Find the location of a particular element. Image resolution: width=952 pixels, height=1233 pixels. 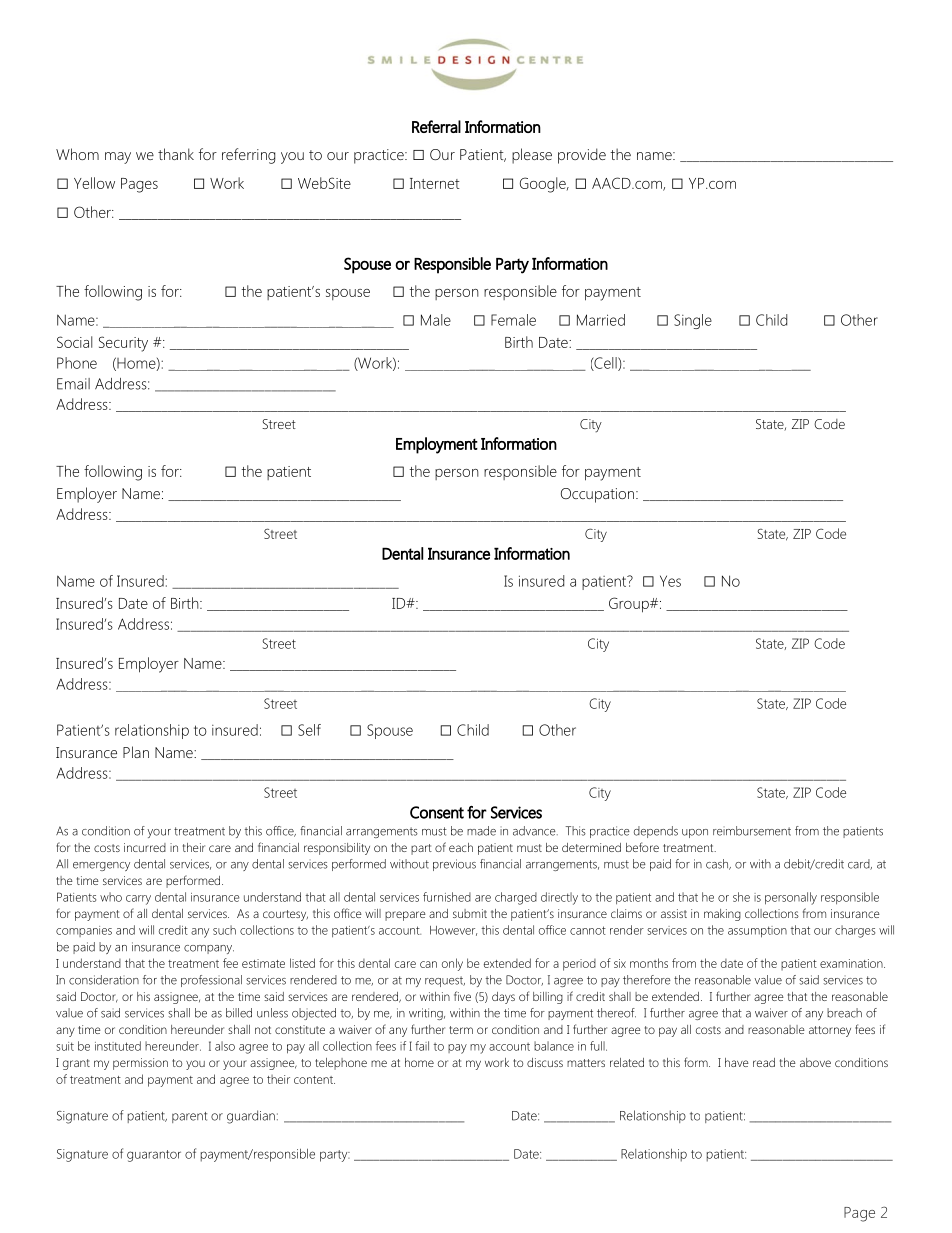

Group is located at coordinates (630, 605).
